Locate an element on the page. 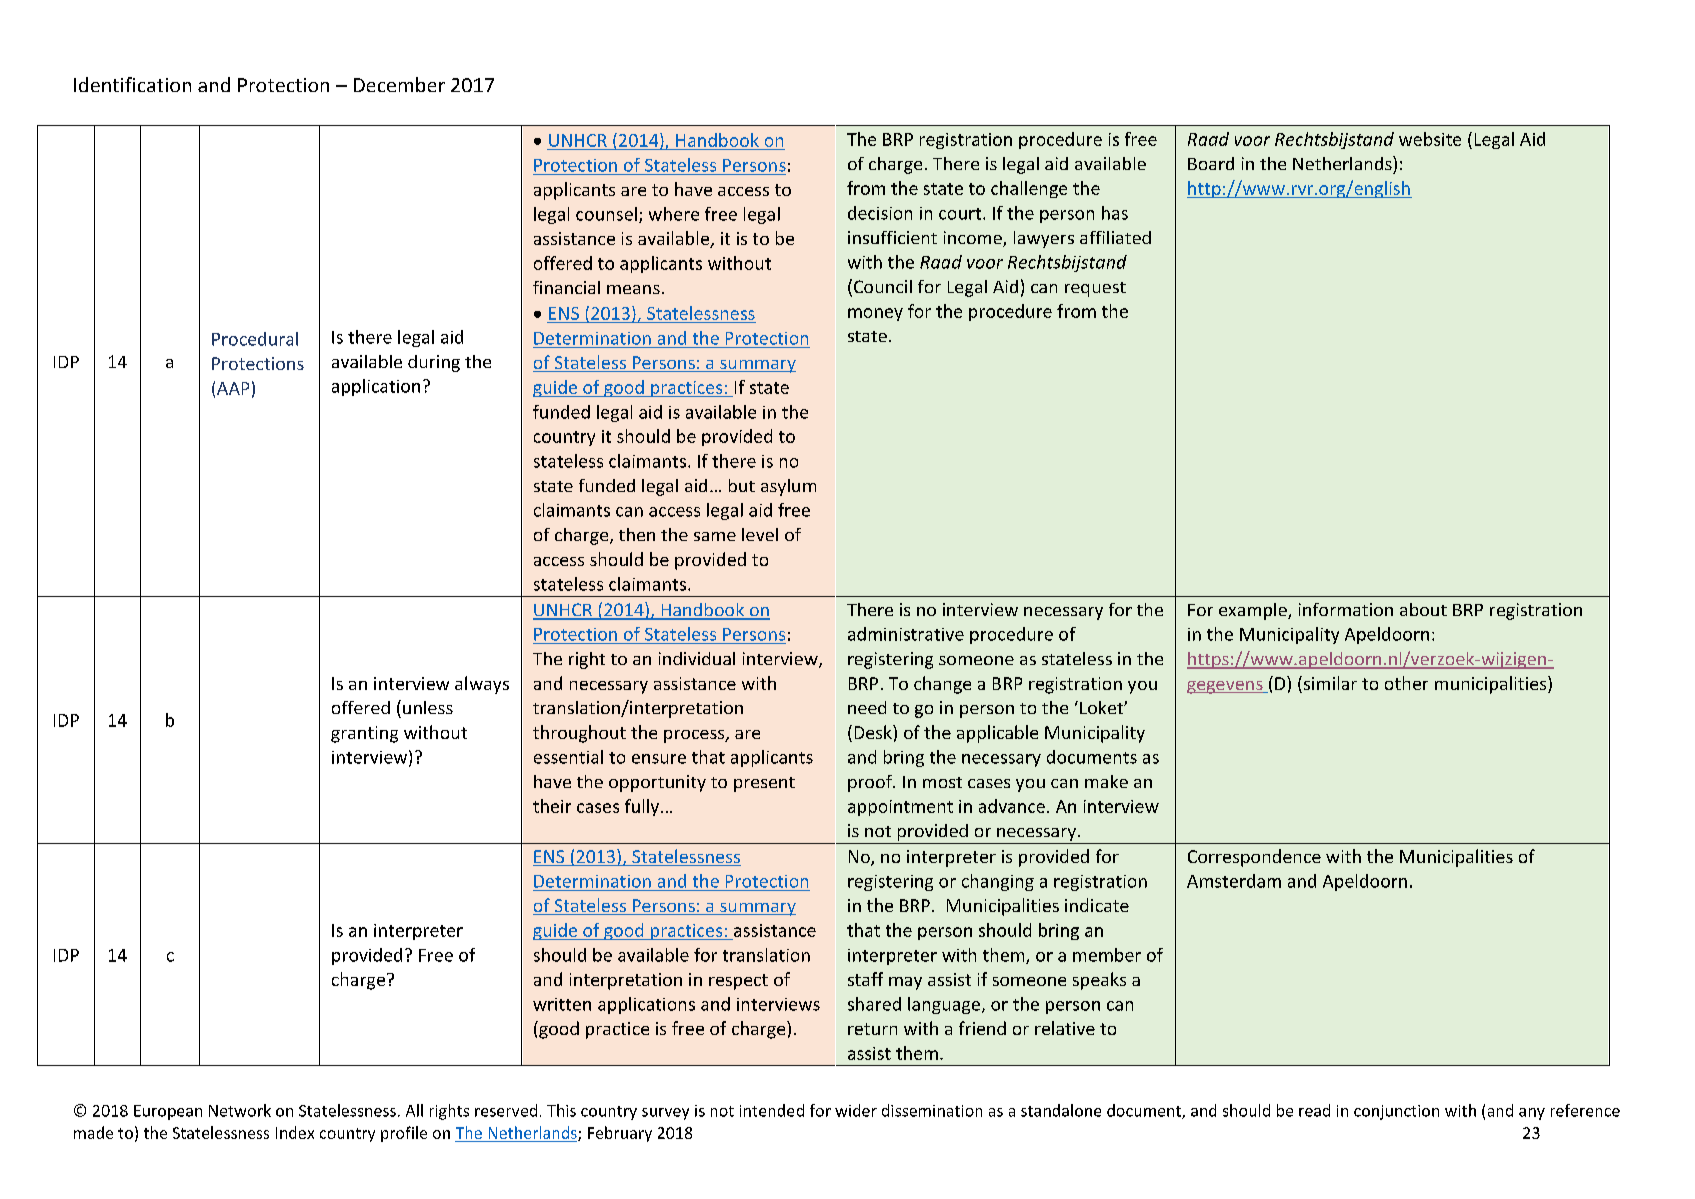 The height and width of the page is (1199, 1695). Amsterdam is located at coordinates (1234, 881).
